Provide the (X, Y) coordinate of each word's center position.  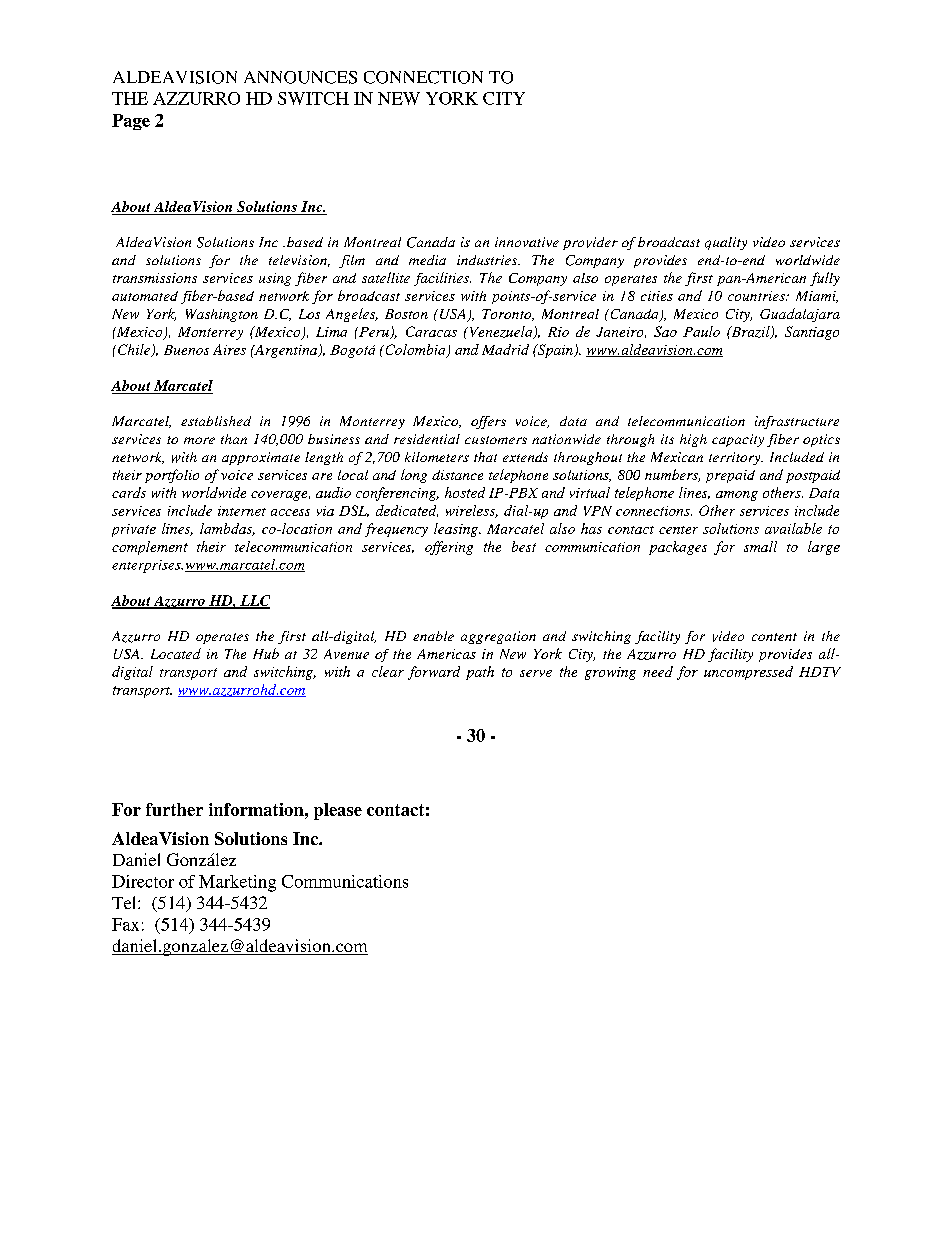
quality (726, 243)
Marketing (237, 883)
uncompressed (748, 673)
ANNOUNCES (300, 77)
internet (242, 511)
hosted (465, 492)
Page (131, 122)
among (737, 496)
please (338, 811)
